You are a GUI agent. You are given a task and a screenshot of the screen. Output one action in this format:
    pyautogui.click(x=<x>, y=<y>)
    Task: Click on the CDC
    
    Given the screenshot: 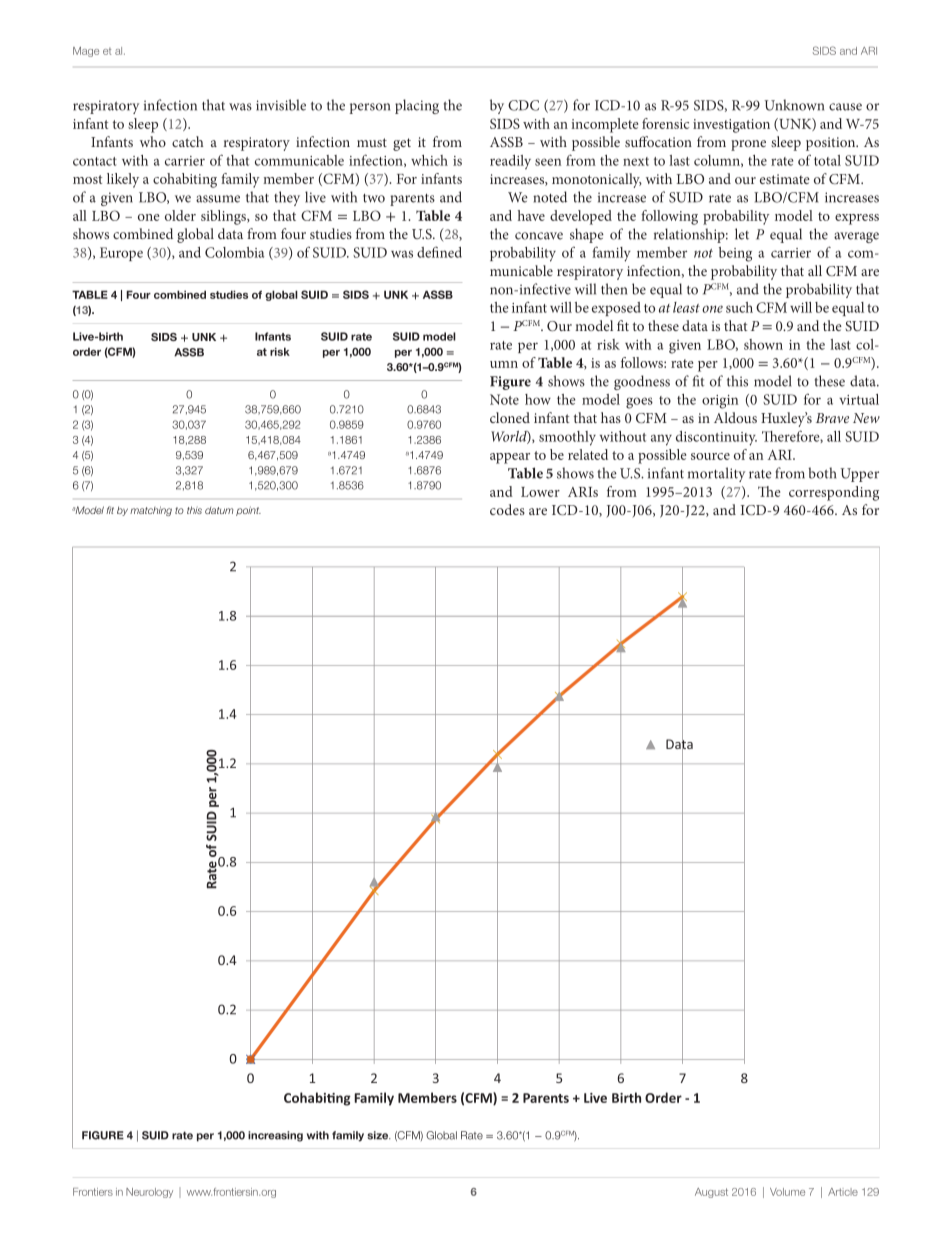 What is the action you would take?
    pyautogui.click(x=523, y=105)
